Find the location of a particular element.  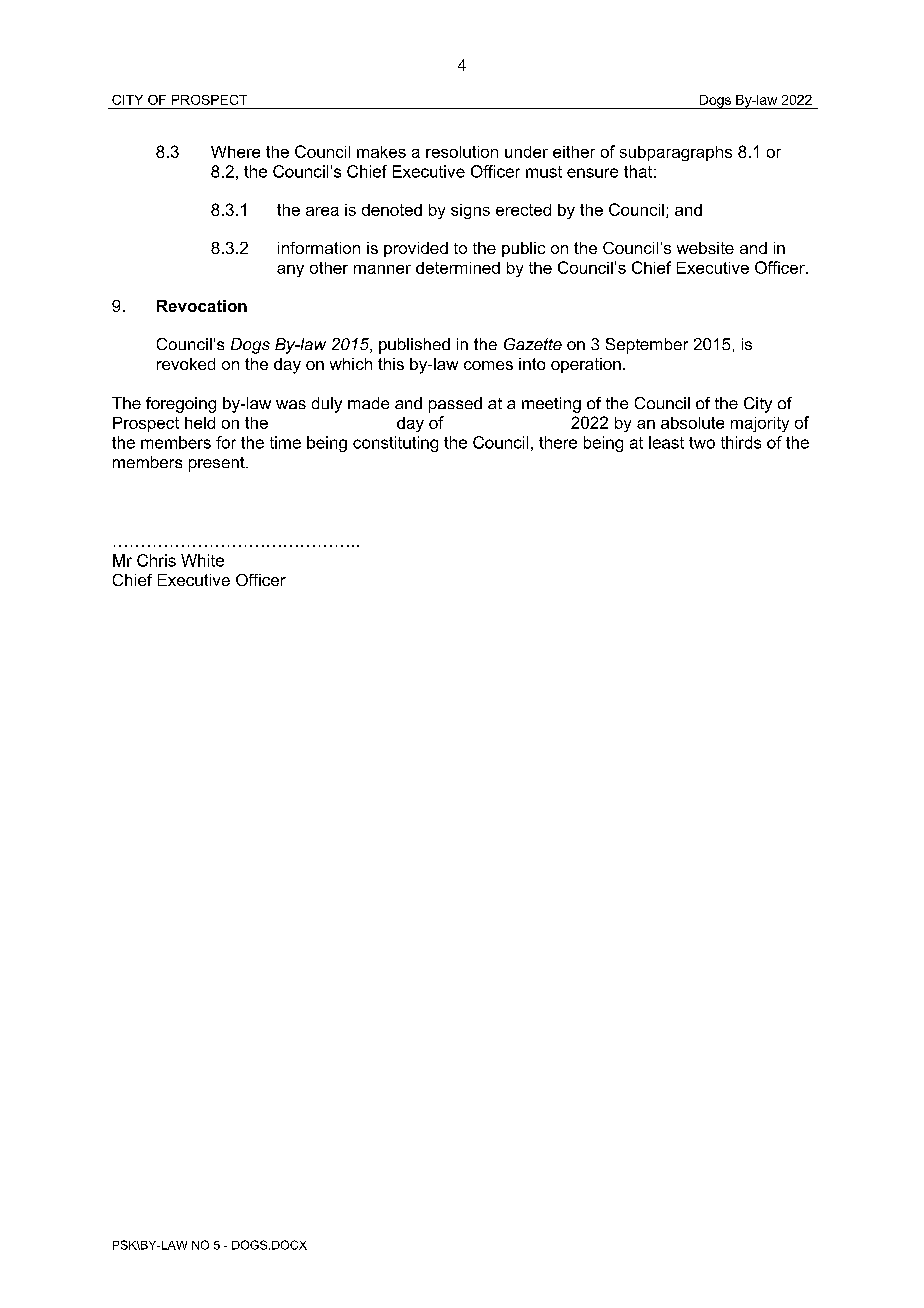

Revocation is located at coordinates (202, 306).
